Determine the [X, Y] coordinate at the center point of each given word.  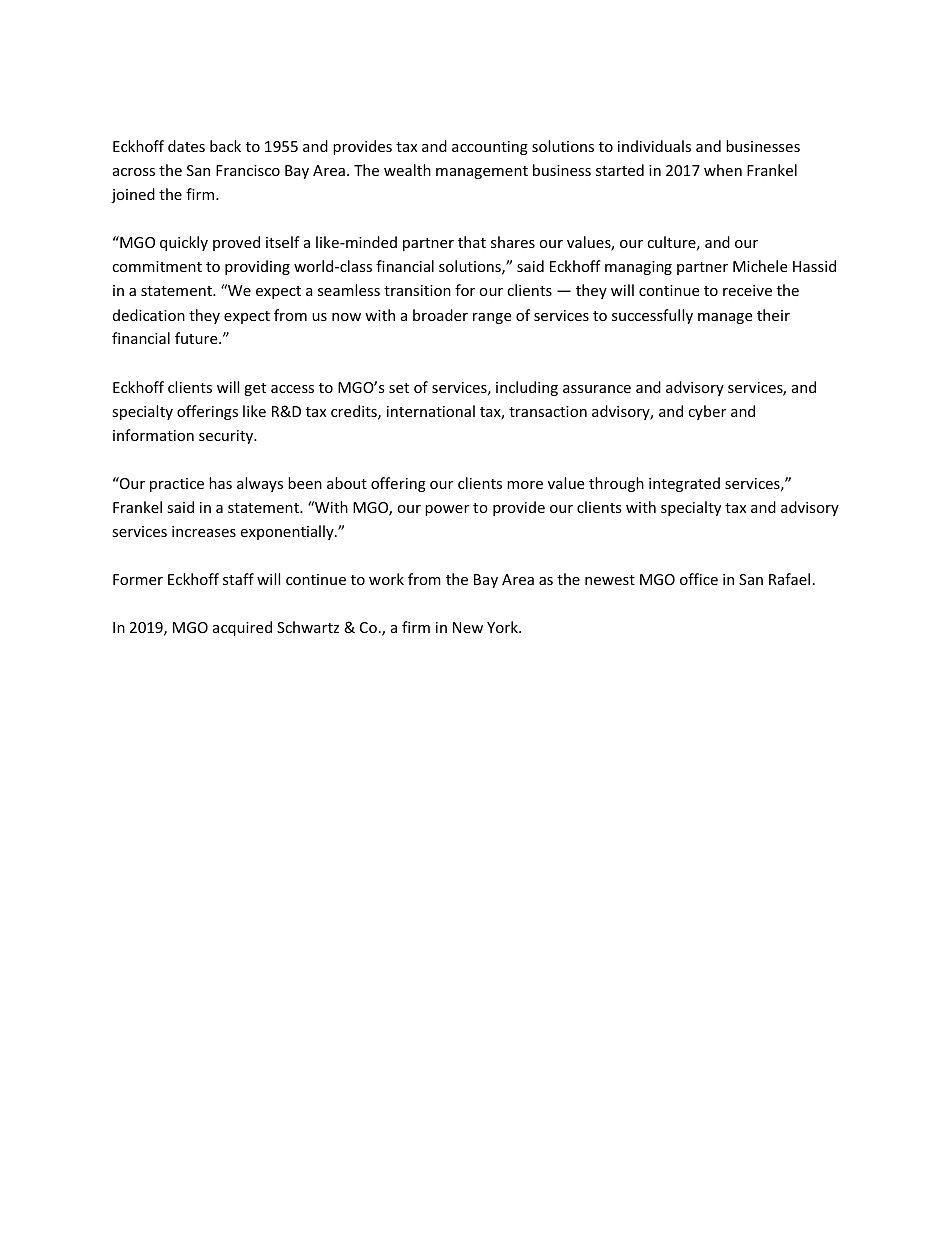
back [225, 146]
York [503, 627]
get [255, 389]
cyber [707, 412]
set [399, 388]
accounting [490, 148]
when [723, 170]
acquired [242, 628]
